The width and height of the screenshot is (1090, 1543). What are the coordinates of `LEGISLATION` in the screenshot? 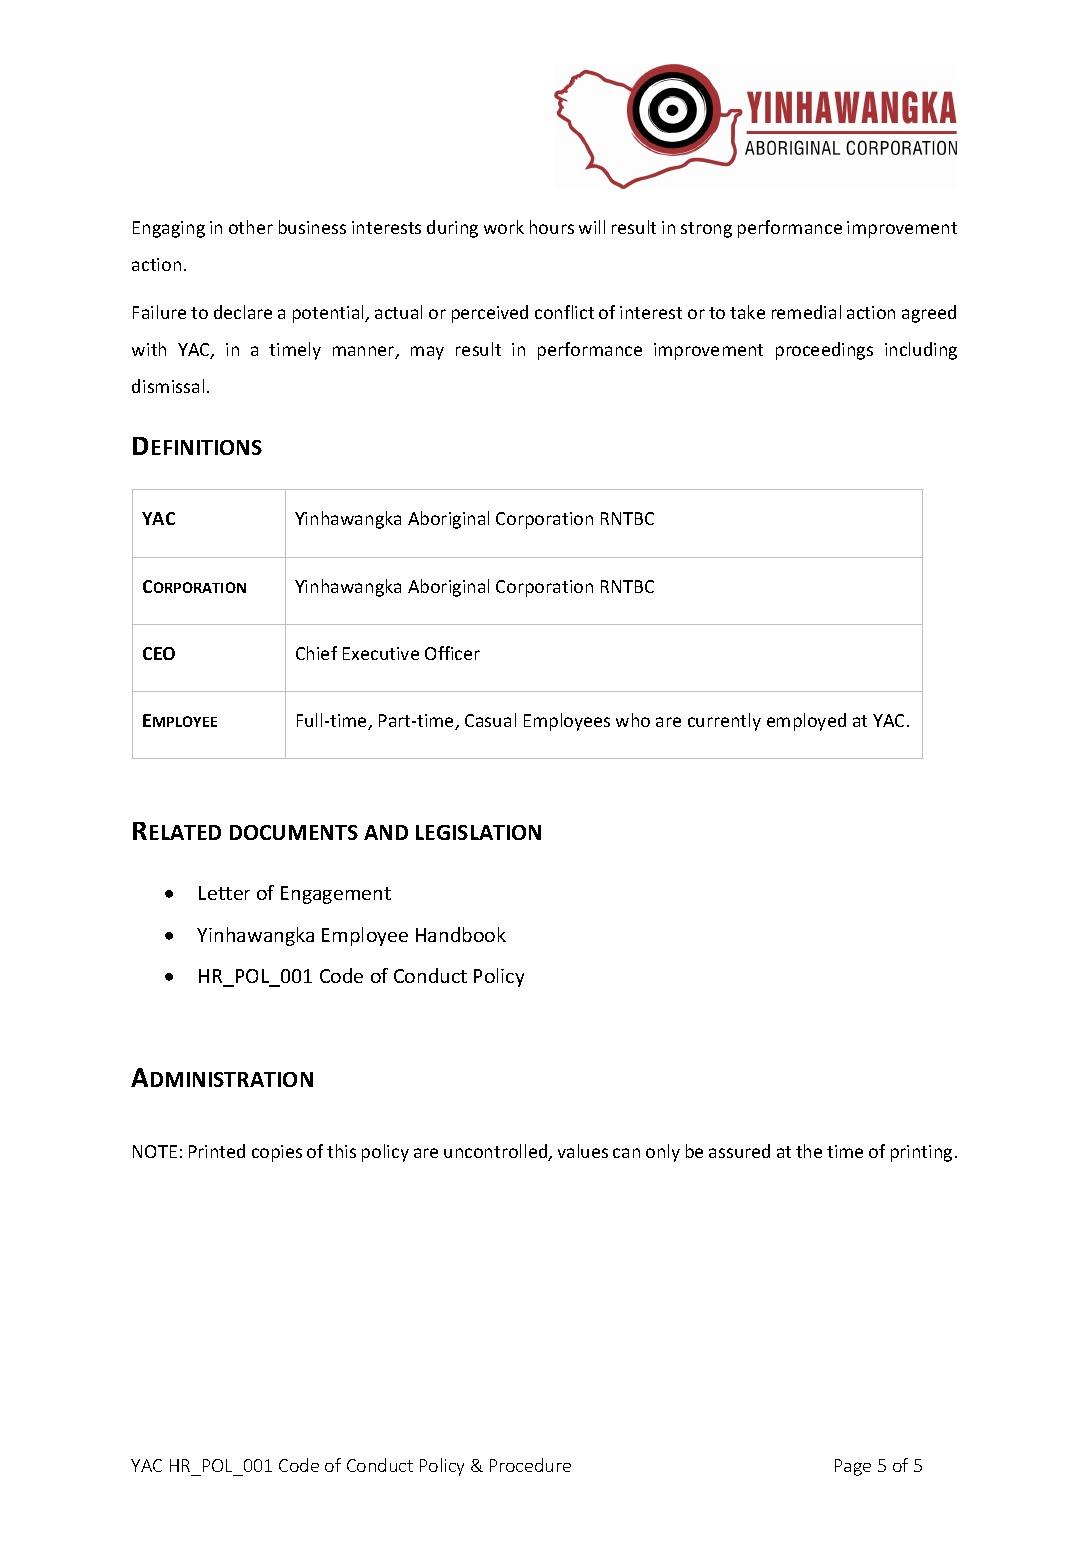 It's located at (478, 832).
